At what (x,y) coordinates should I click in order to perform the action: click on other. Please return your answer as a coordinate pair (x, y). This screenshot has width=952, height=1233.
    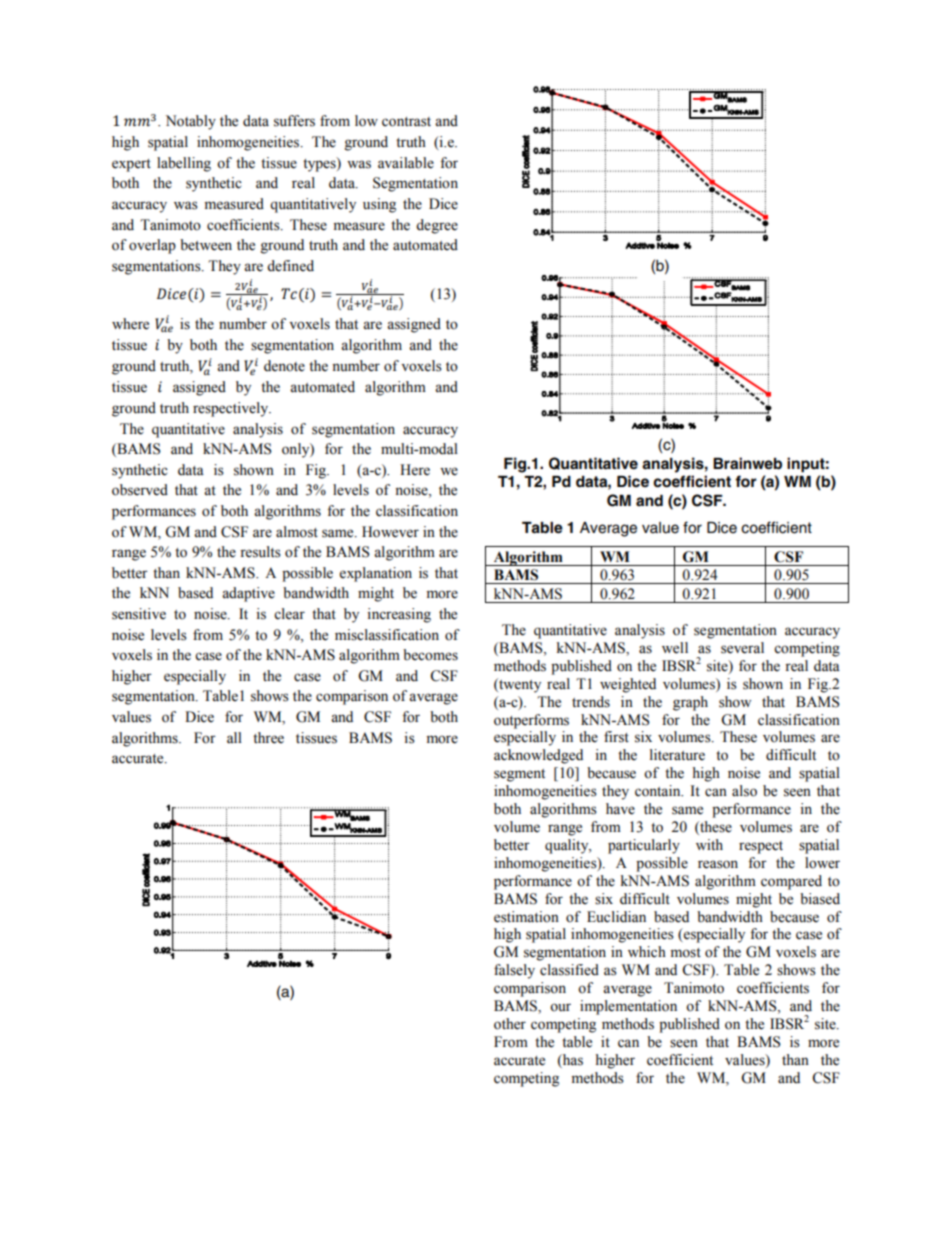
    Looking at the image, I should click on (510, 1024).
